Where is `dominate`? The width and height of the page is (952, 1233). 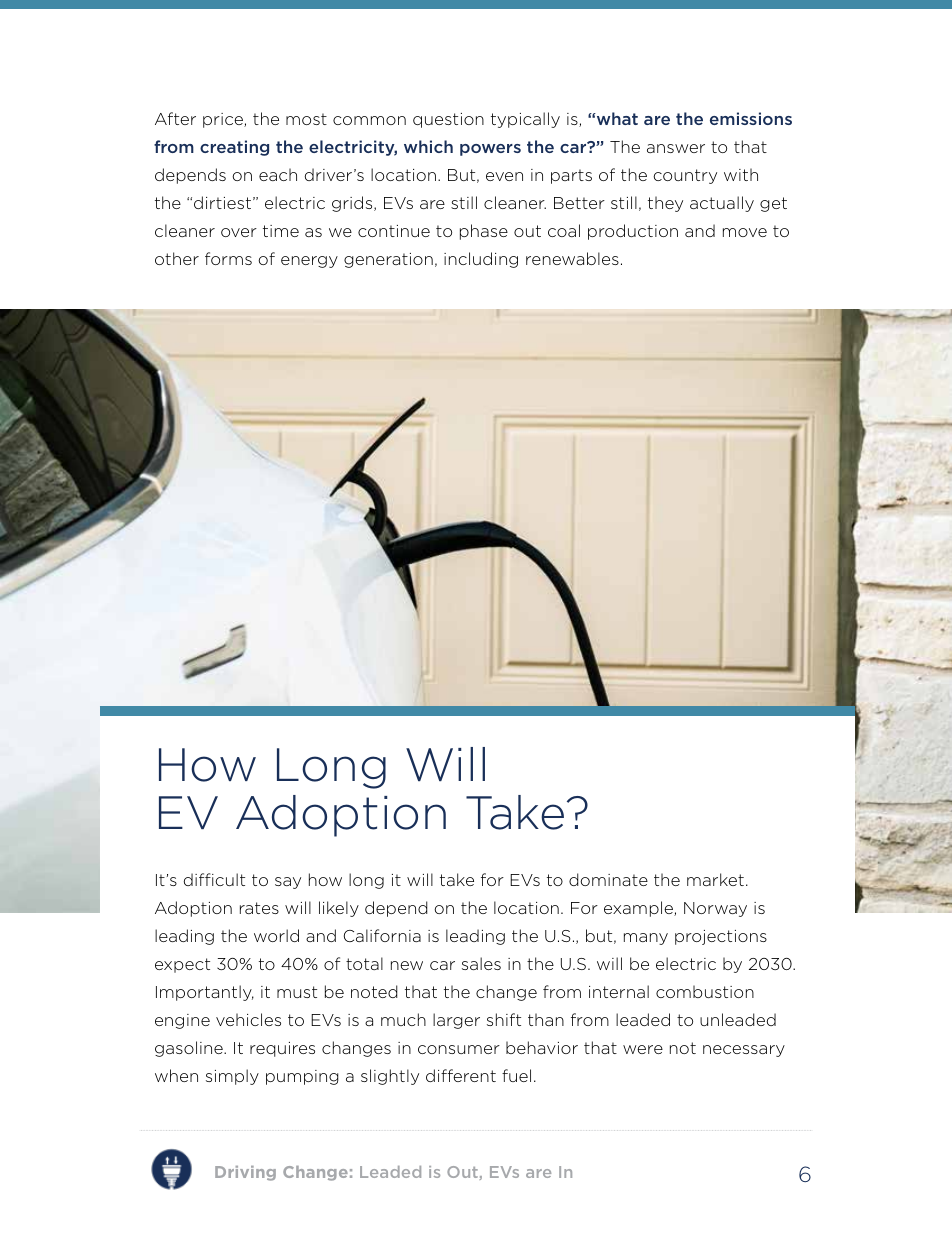 dominate is located at coordinates (608, 879).
